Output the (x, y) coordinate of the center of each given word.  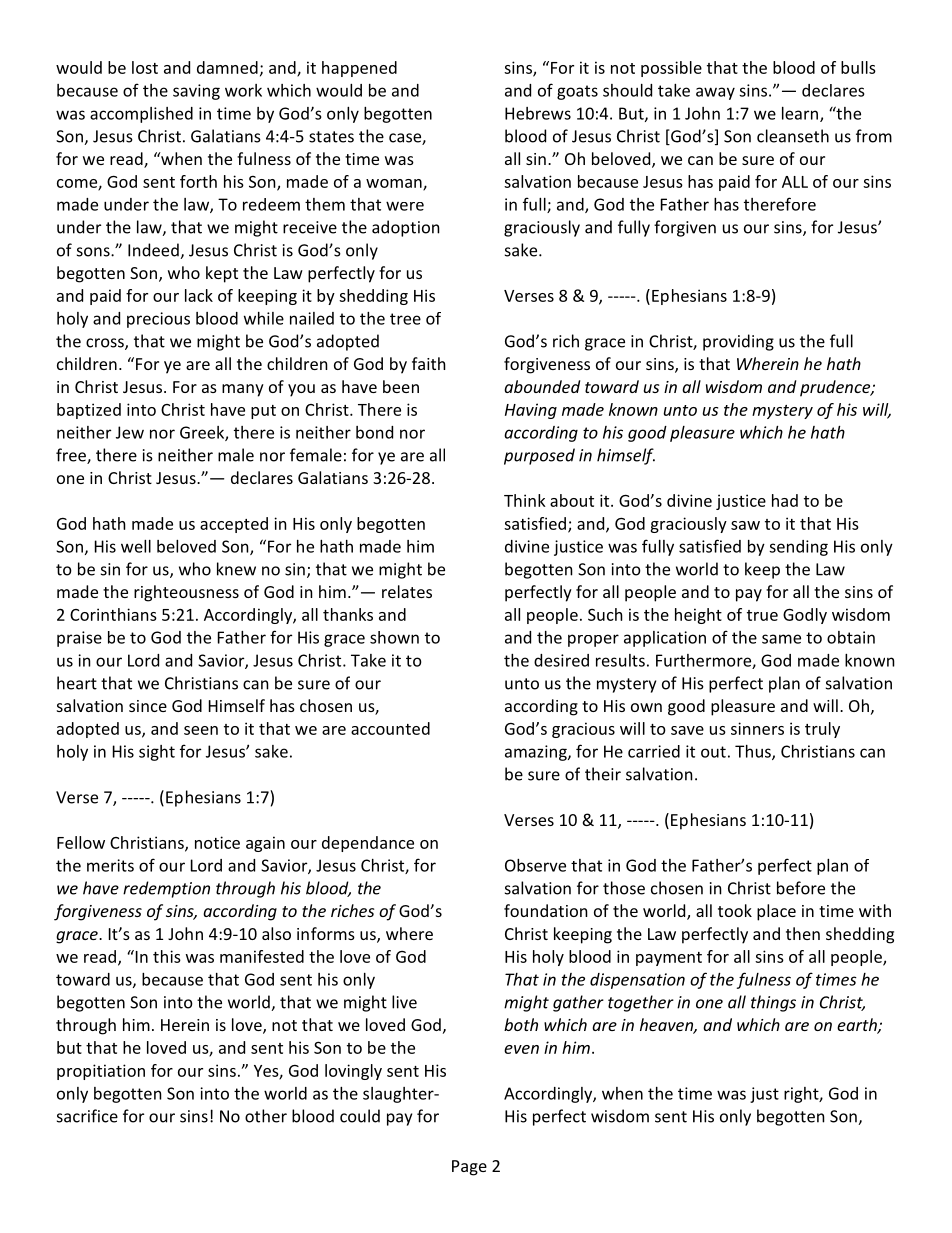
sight (157, 753)
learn (800, 113)
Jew (130, 432)
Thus (754, 752)
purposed (539, 456)
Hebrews (538, 113)
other (266, 1116)
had (785, 500)
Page (469, 1168)
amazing (537, 753)
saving (196, 92)
